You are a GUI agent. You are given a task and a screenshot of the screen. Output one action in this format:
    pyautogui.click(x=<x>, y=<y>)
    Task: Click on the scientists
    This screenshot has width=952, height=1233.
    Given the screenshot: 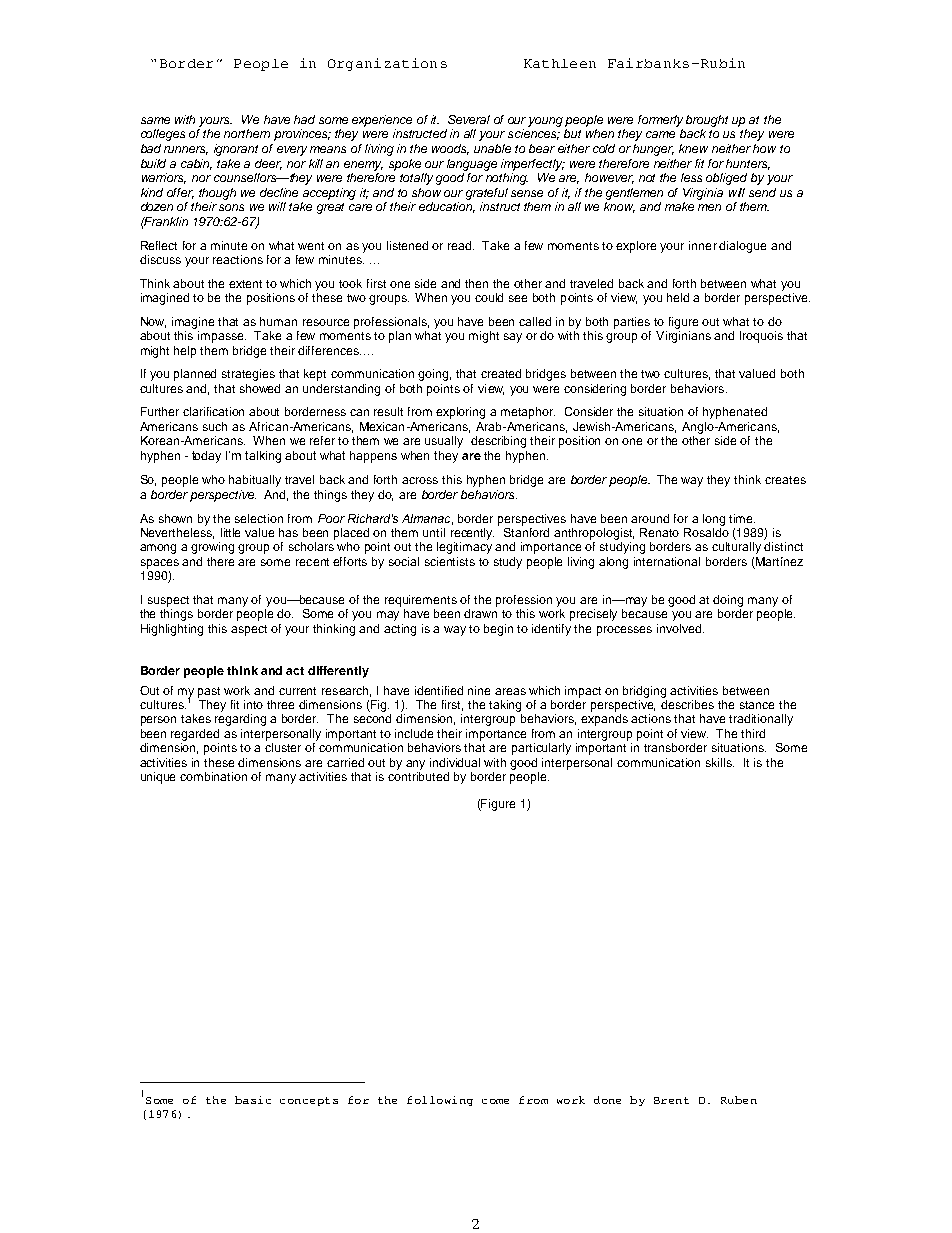 What is the action you would take?
    pyautogui.click(x=450, y=561)
